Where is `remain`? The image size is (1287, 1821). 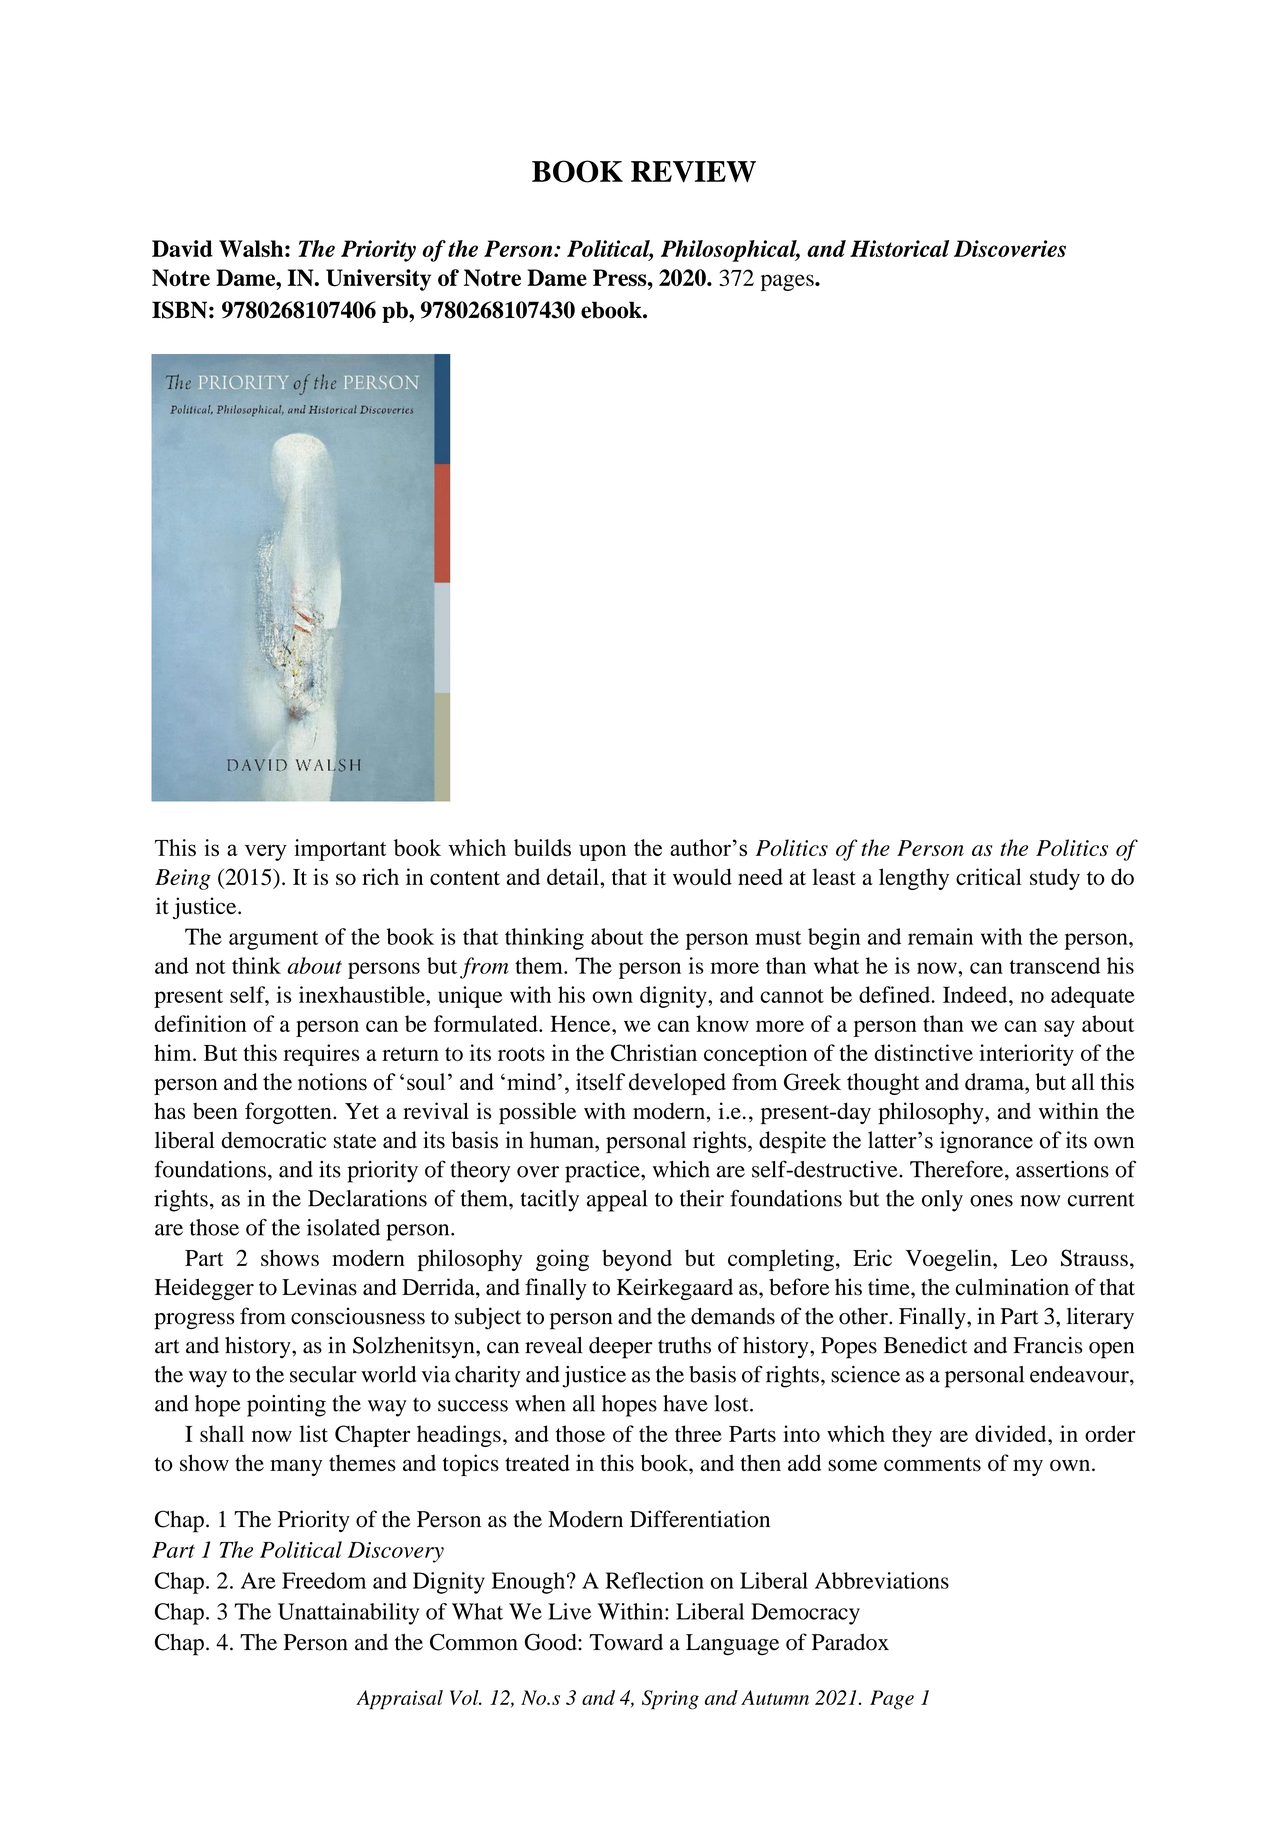
remain is located at coordinates (940, 936).
